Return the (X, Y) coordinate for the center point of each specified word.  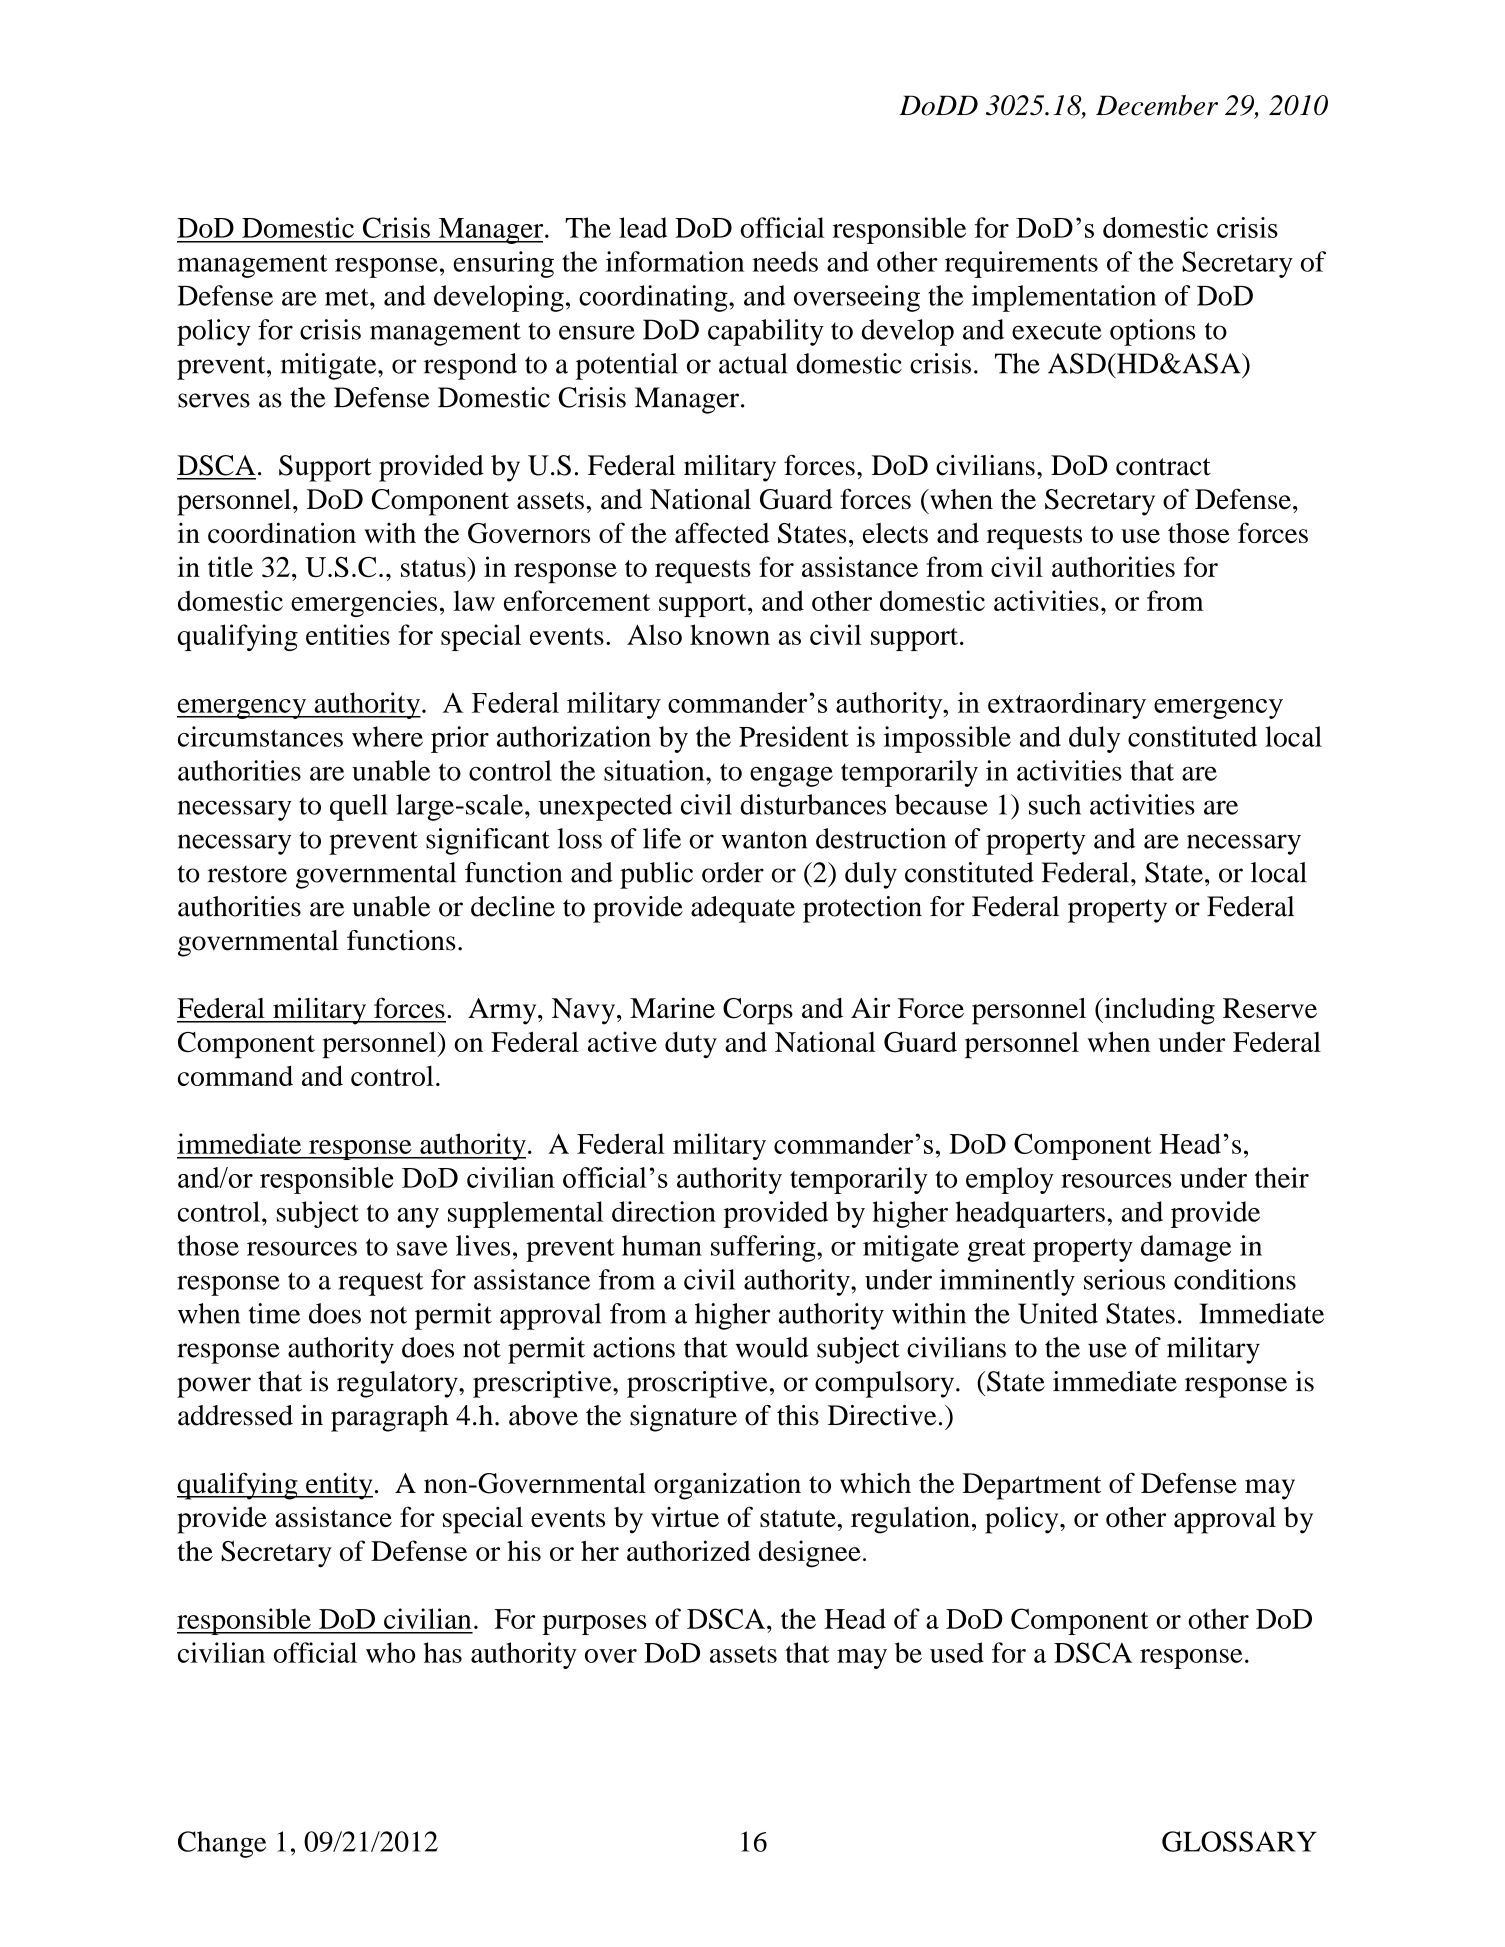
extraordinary (1067, 705)
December (1157, 105)
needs (785, 261)
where (387, 736)
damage (1186, 1248)
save (422, 1249)
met (348, 297)
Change (222, 1844)
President (794, 736)
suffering (764, 1248)
